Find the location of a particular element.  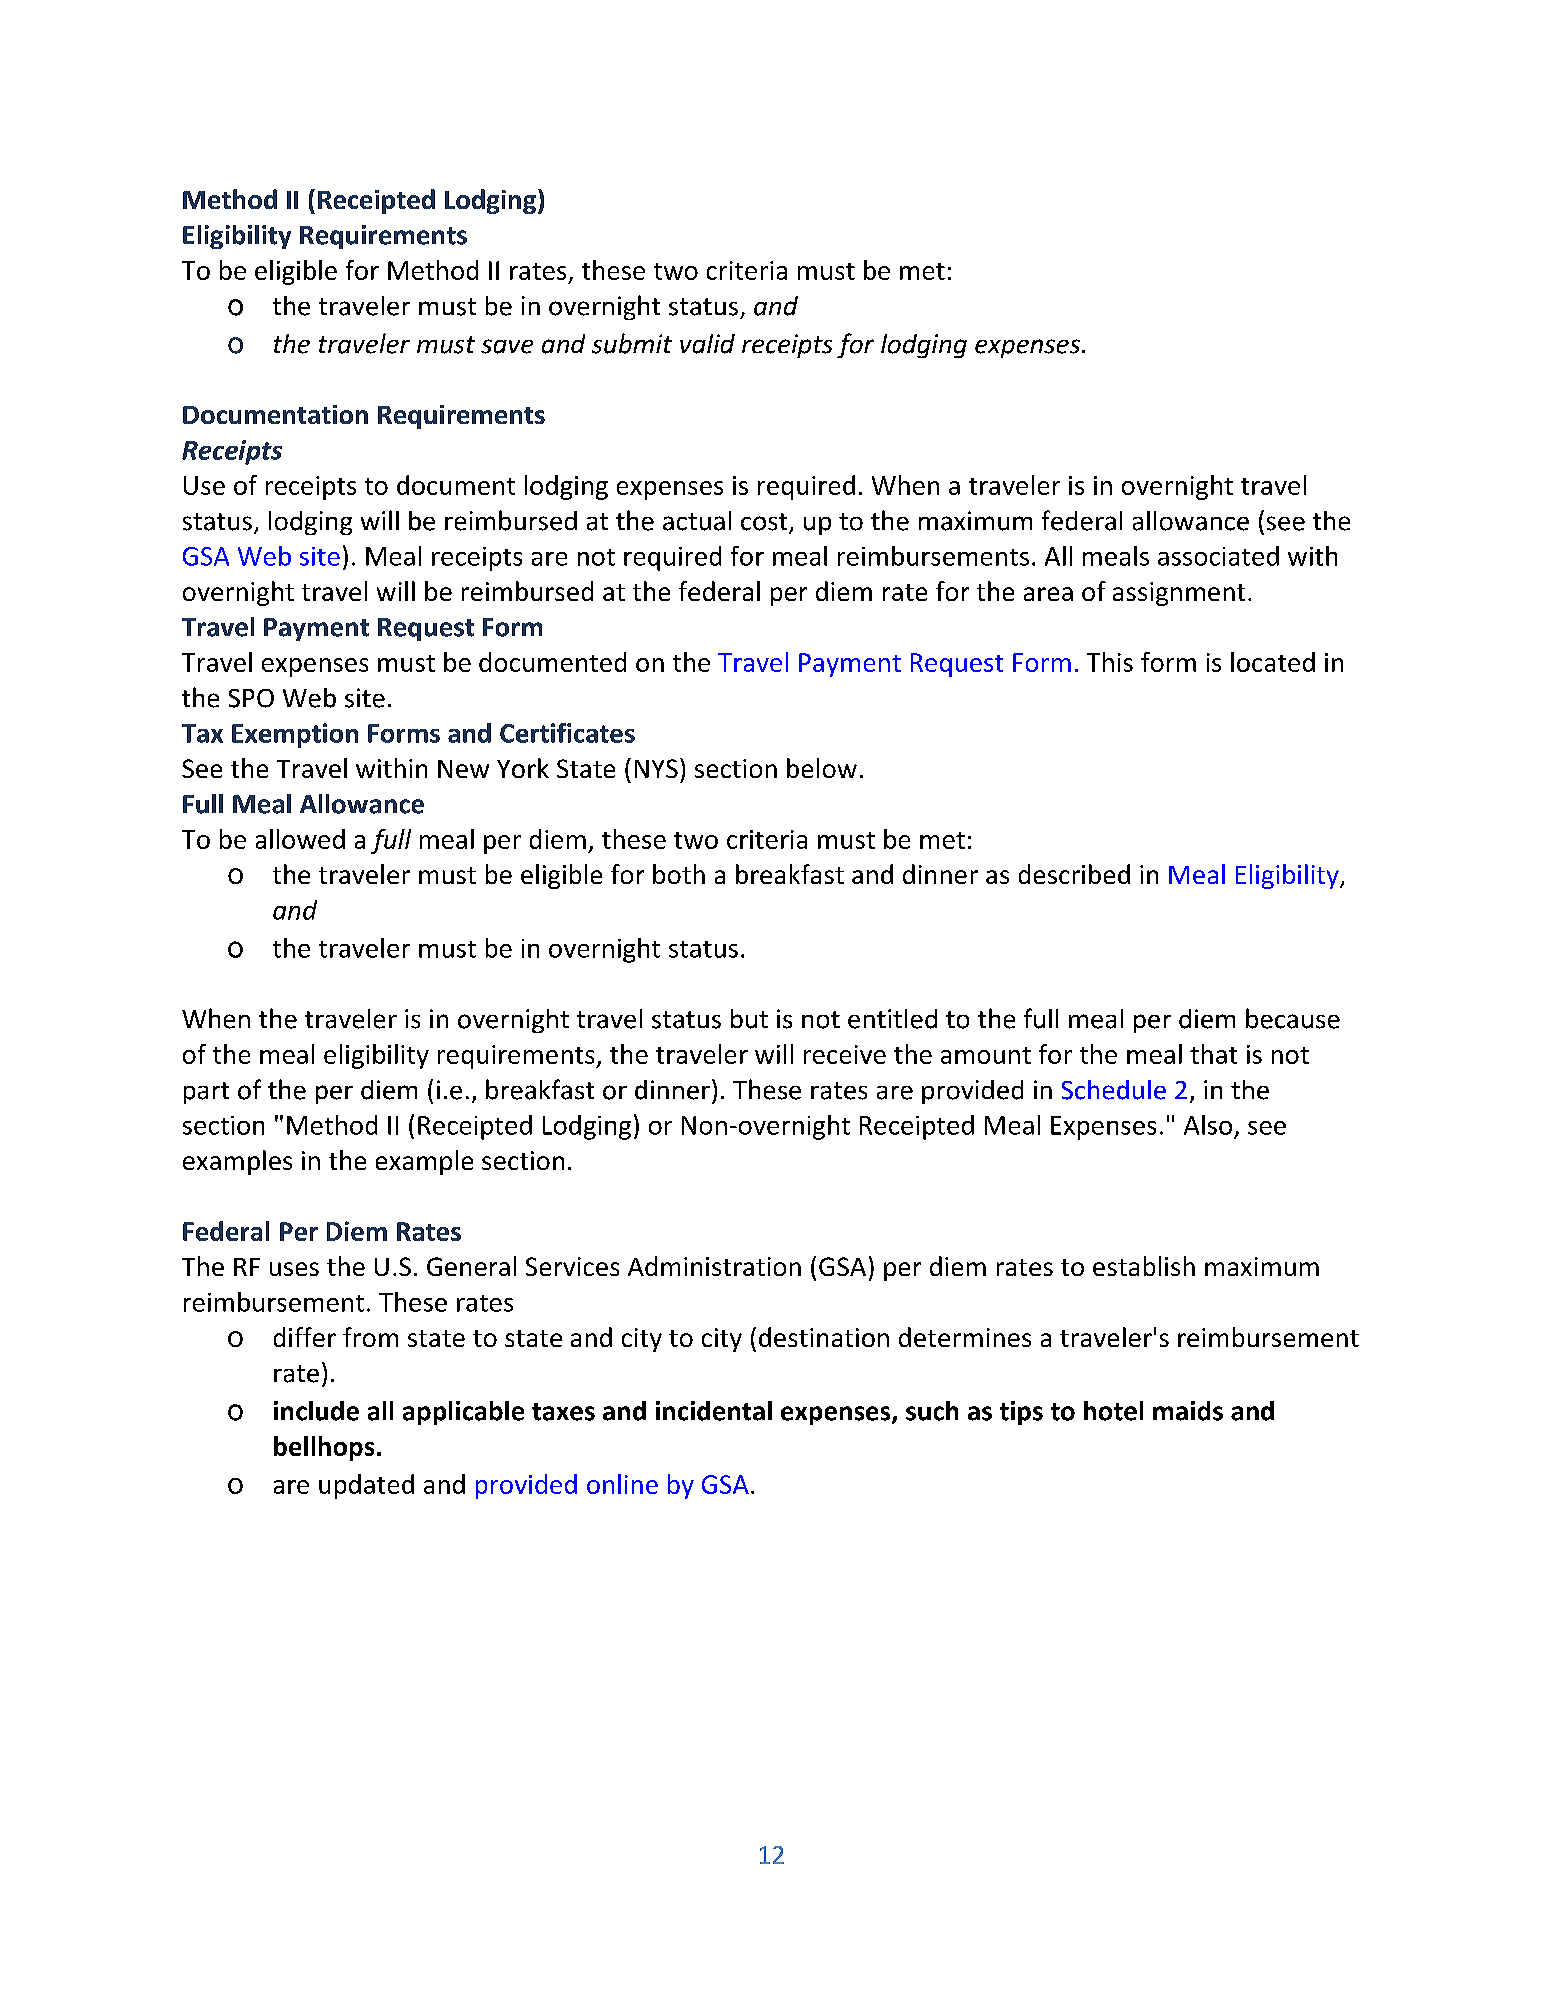

This is located at coordinates (1110, 662).
